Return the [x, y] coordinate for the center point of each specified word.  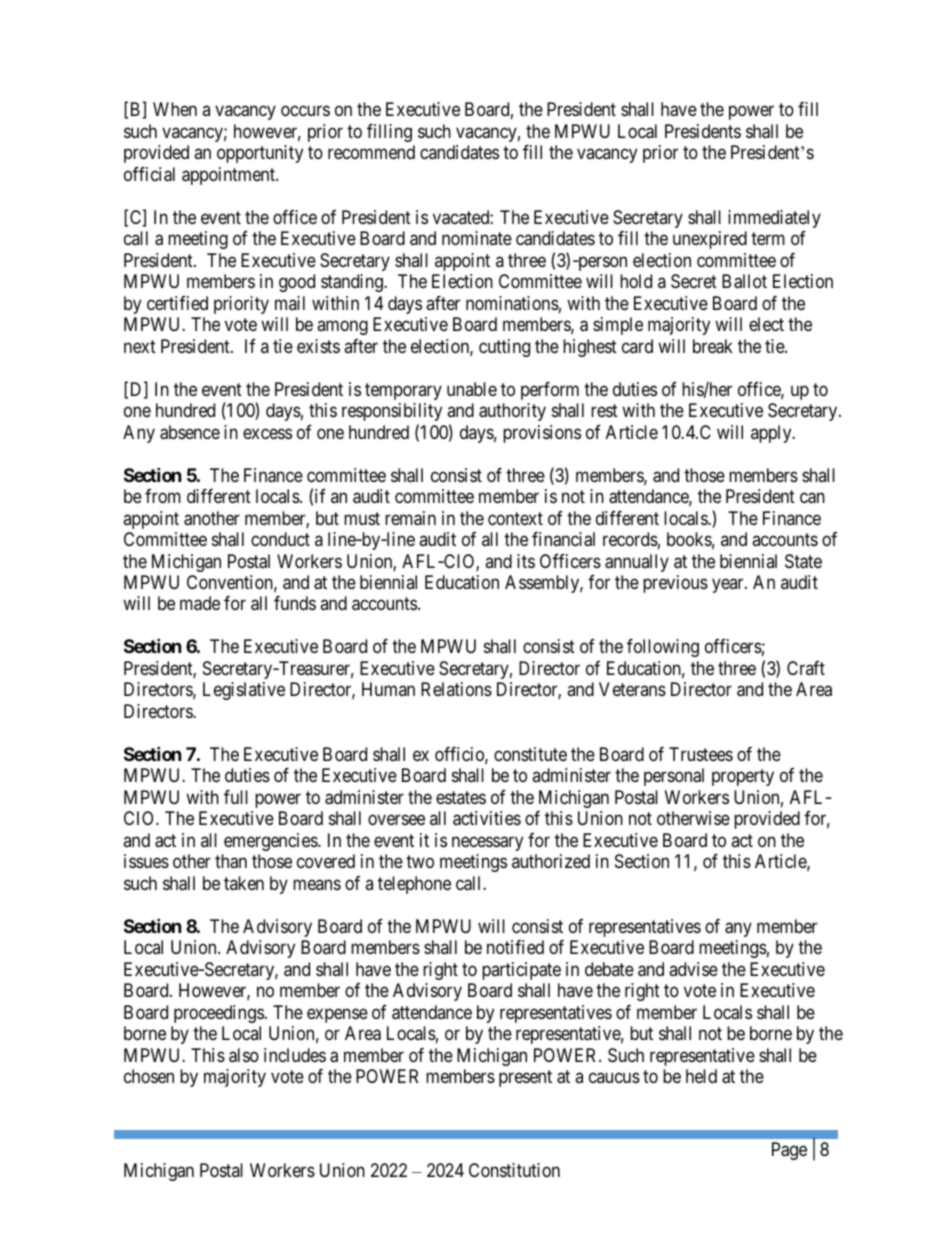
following [663, 648]
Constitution [514, 1170]
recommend [371, 152]
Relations [456, 689]
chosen [149, 1076]
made [200, 603]
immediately [774, 219]
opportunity [260, 154]
